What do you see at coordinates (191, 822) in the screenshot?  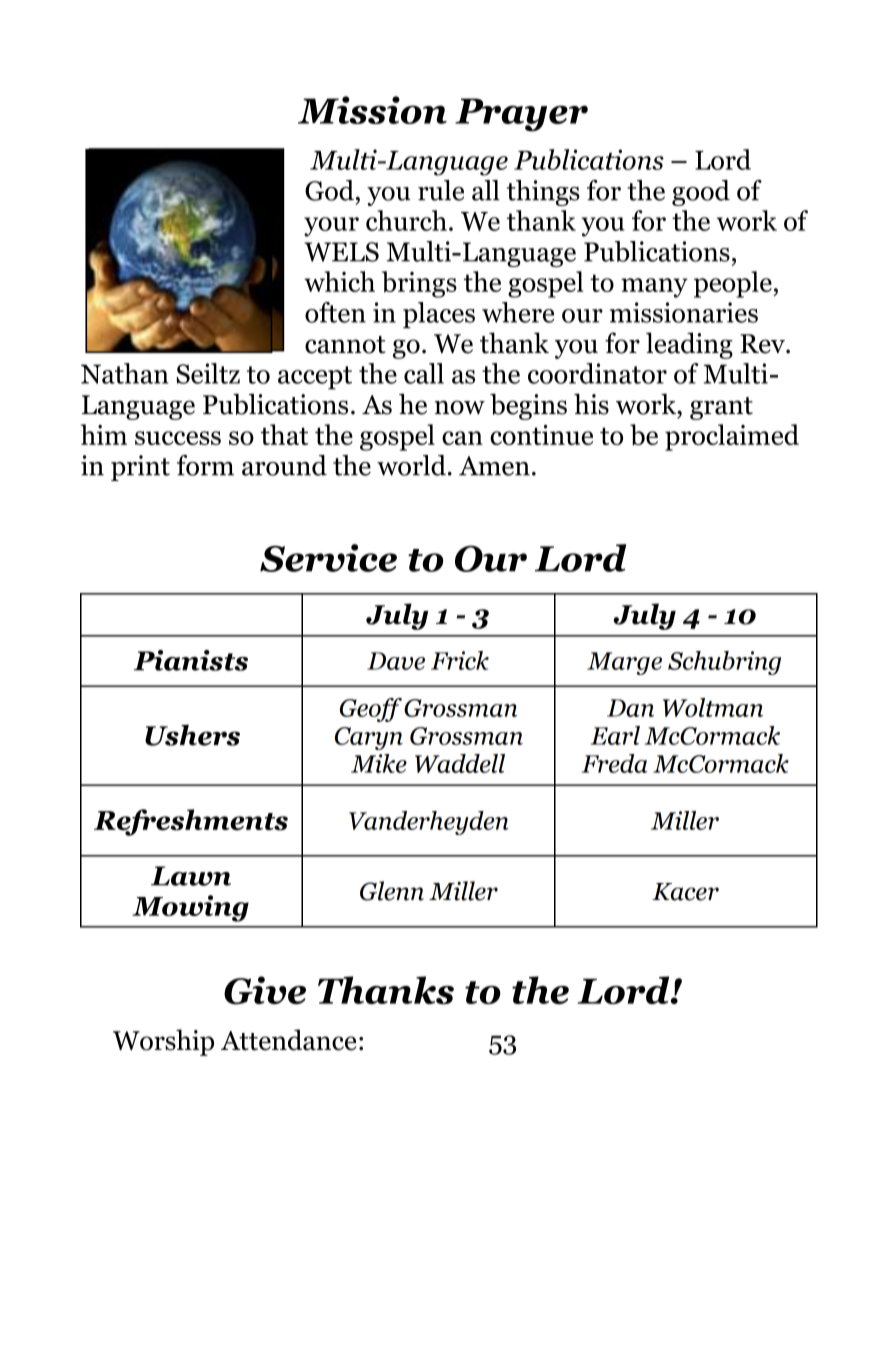 I see `Refreshments` at bounding box center [191, 822].
